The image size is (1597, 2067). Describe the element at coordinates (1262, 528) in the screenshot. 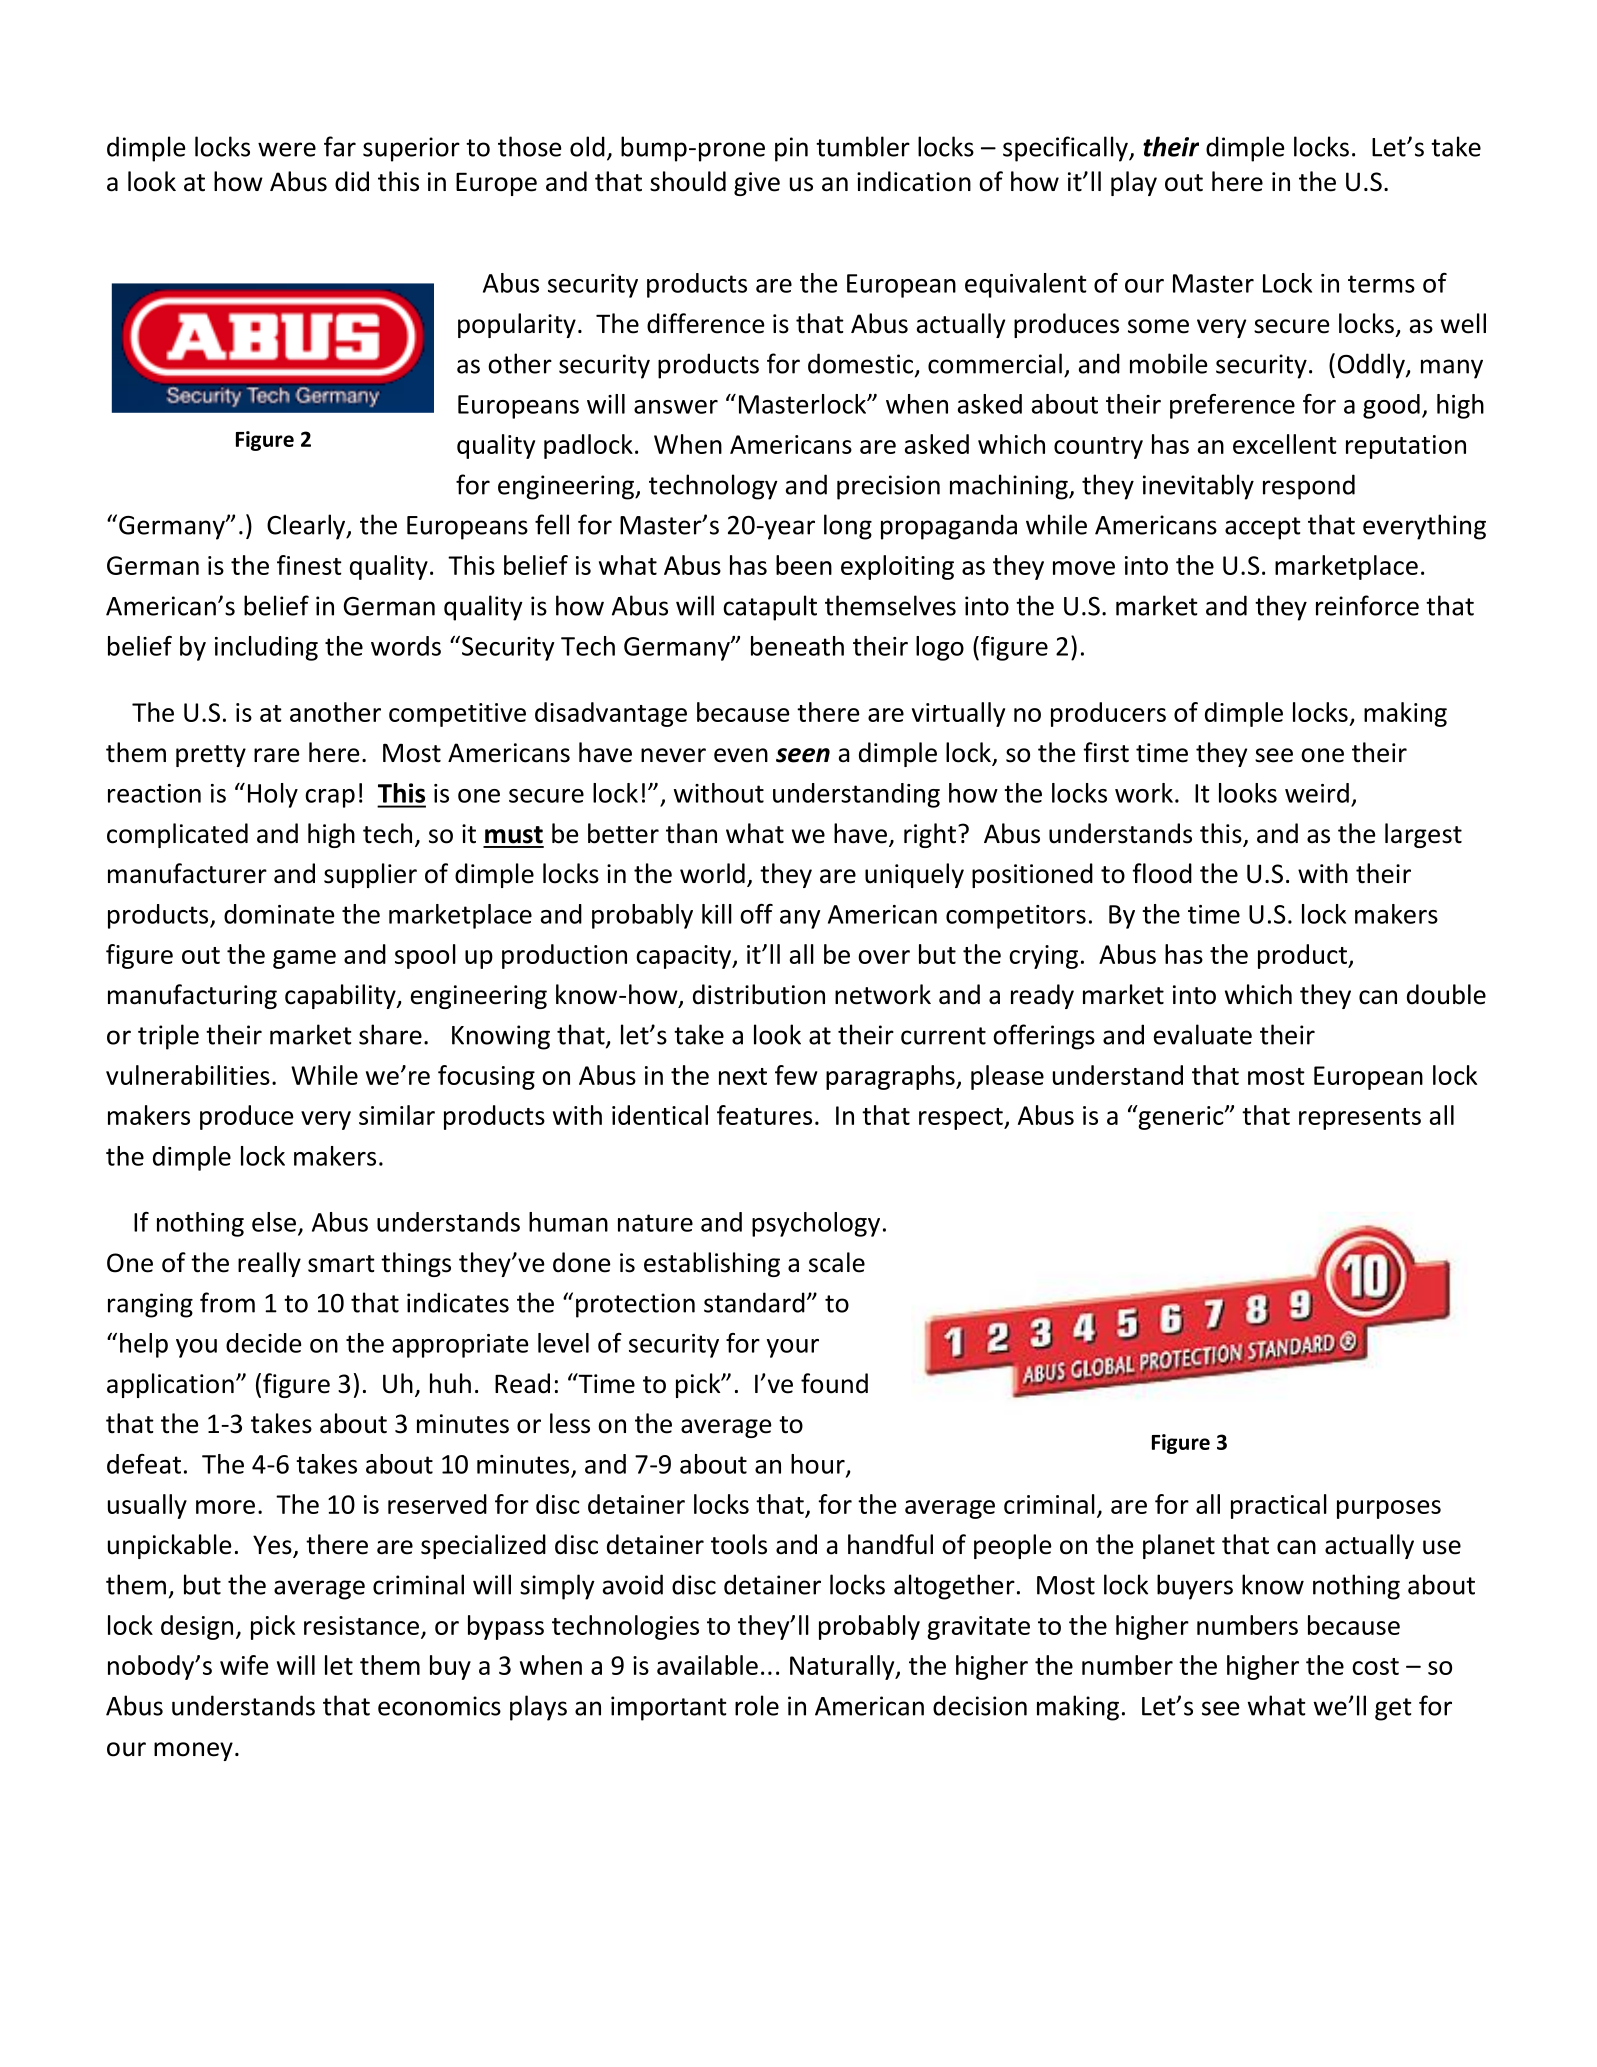

I see `accept` at that location.
